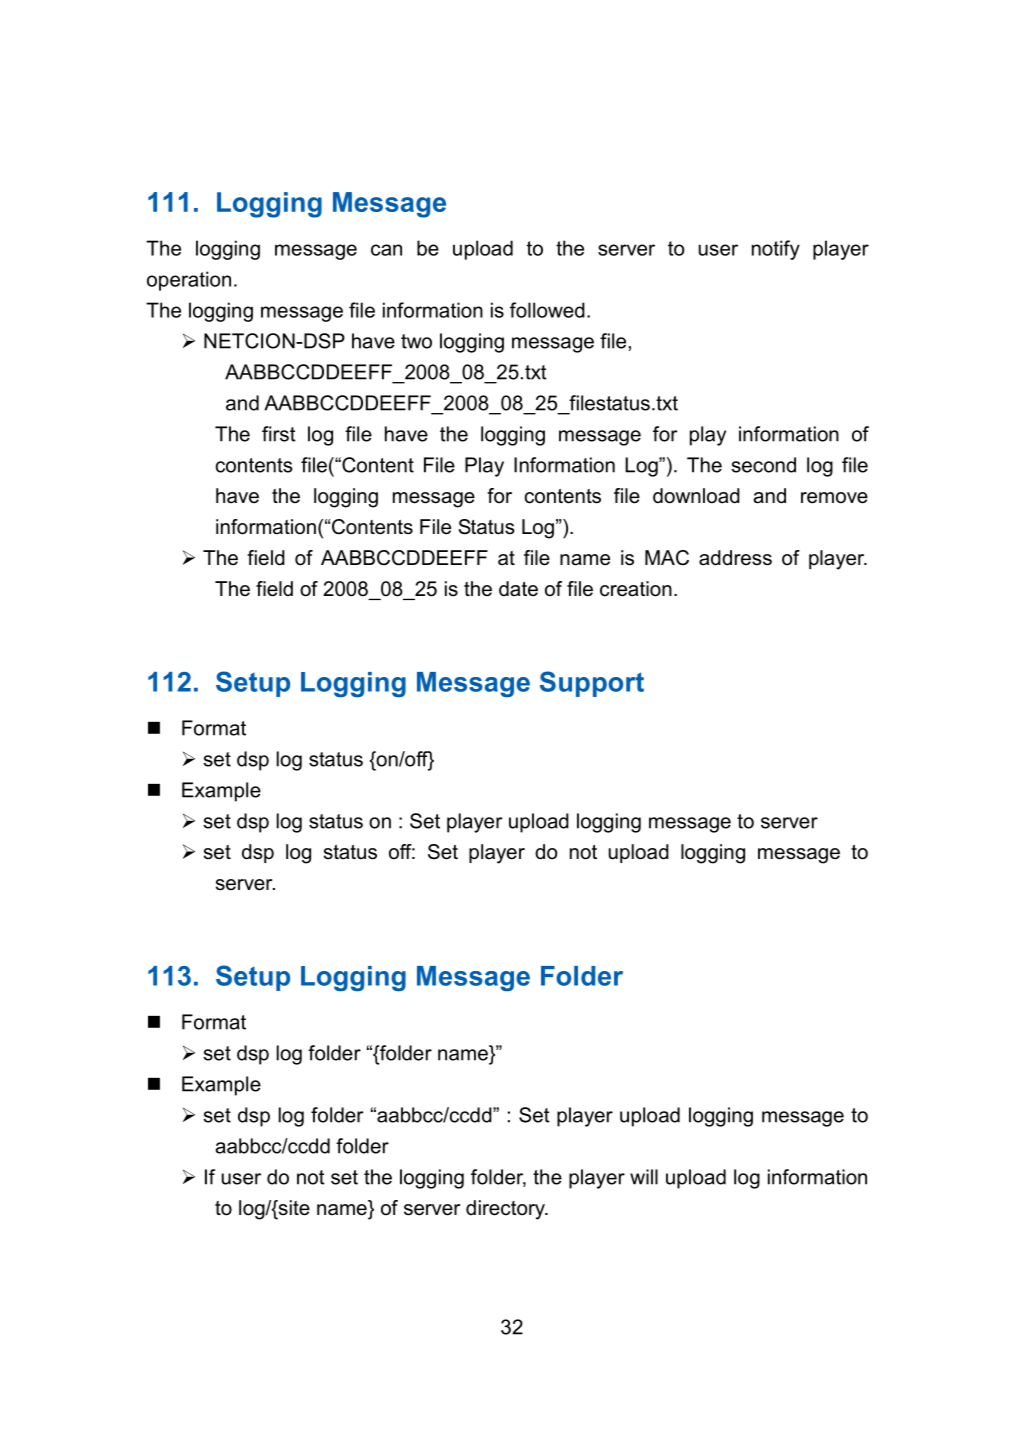 The height and width of the screenshot is (1448, 1023). I want to click on will, so click(644, 1177).
